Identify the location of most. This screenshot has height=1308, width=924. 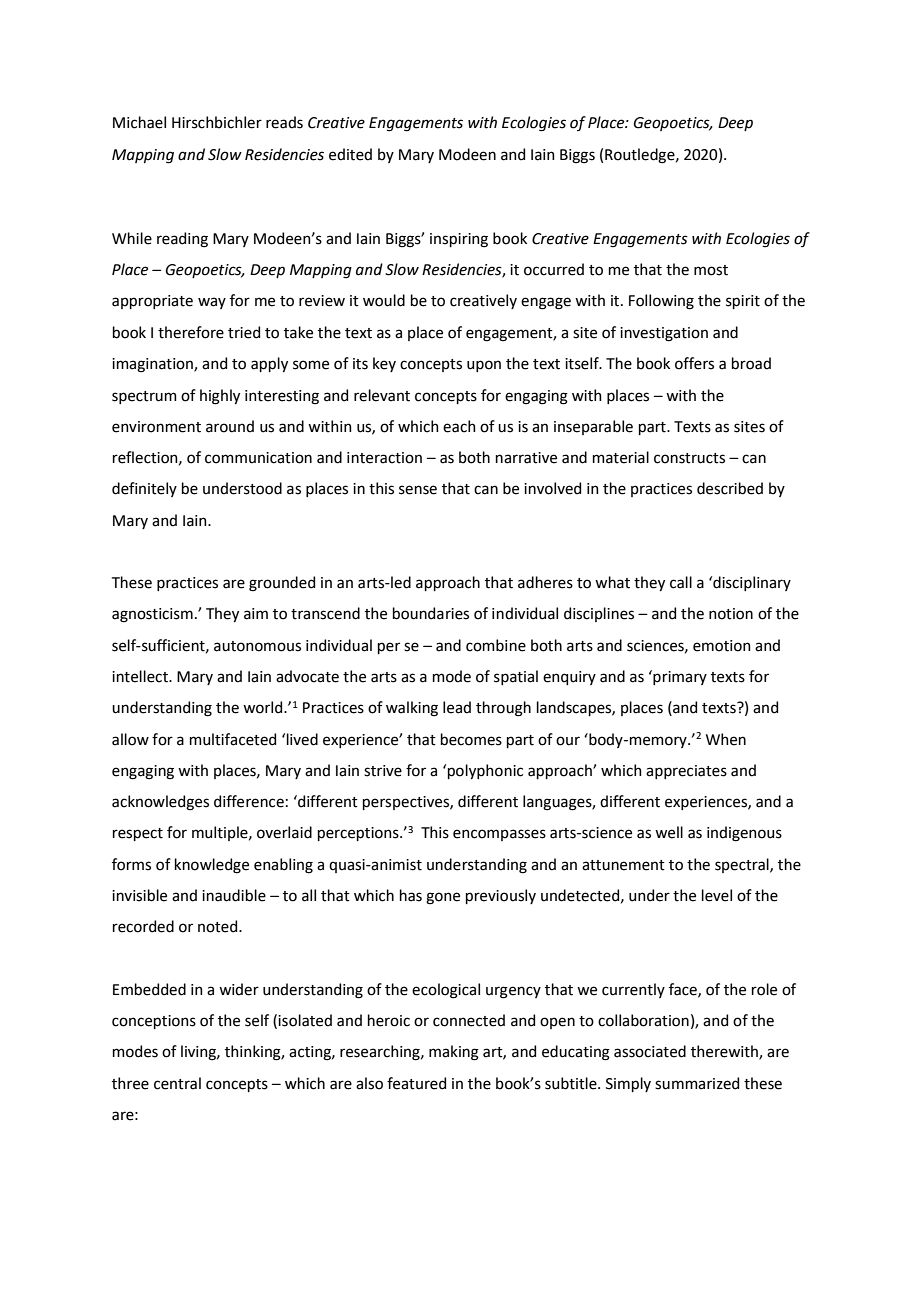
(711, 270).
